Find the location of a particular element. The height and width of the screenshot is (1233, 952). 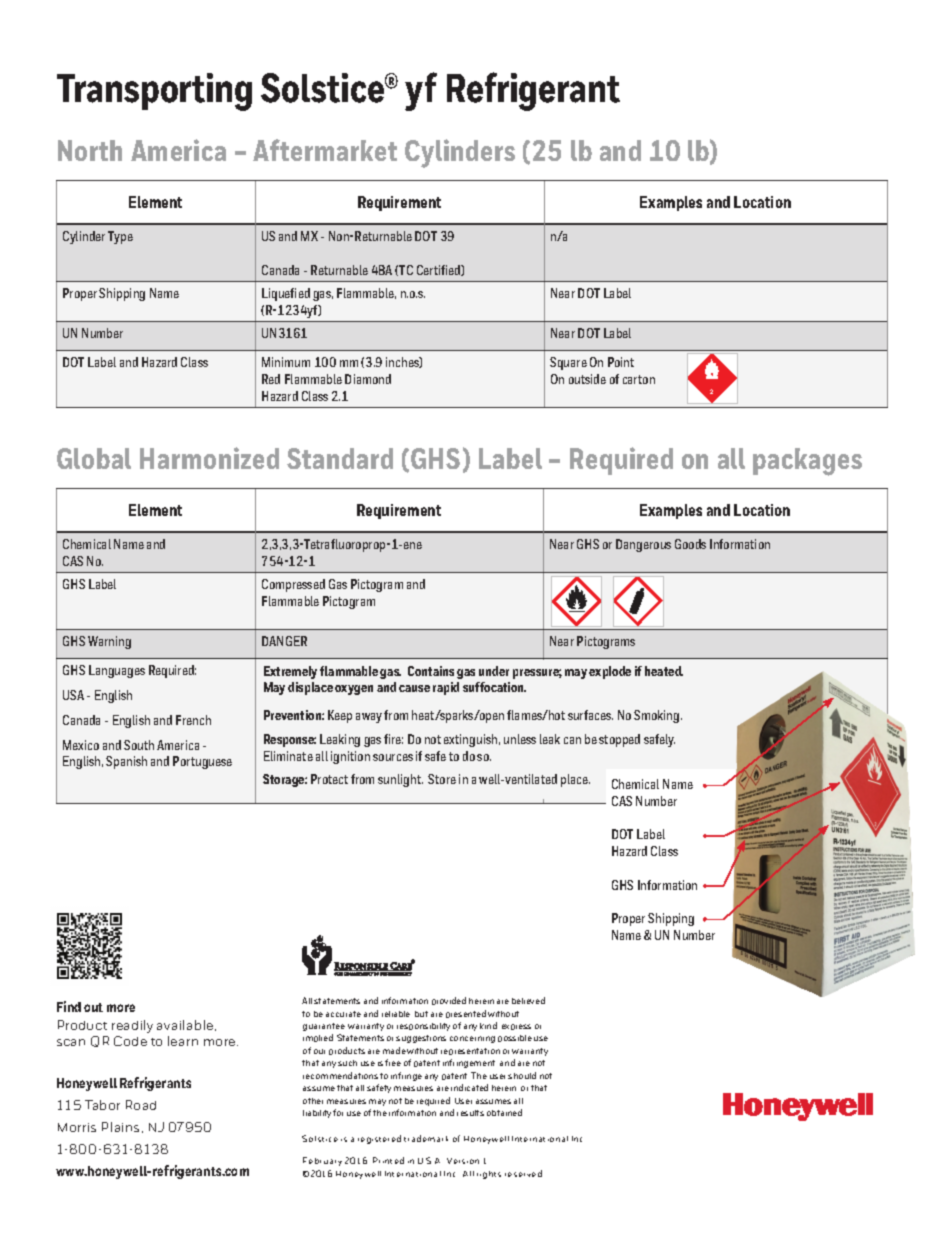

Transporting is located at coordinates (154, 92).
